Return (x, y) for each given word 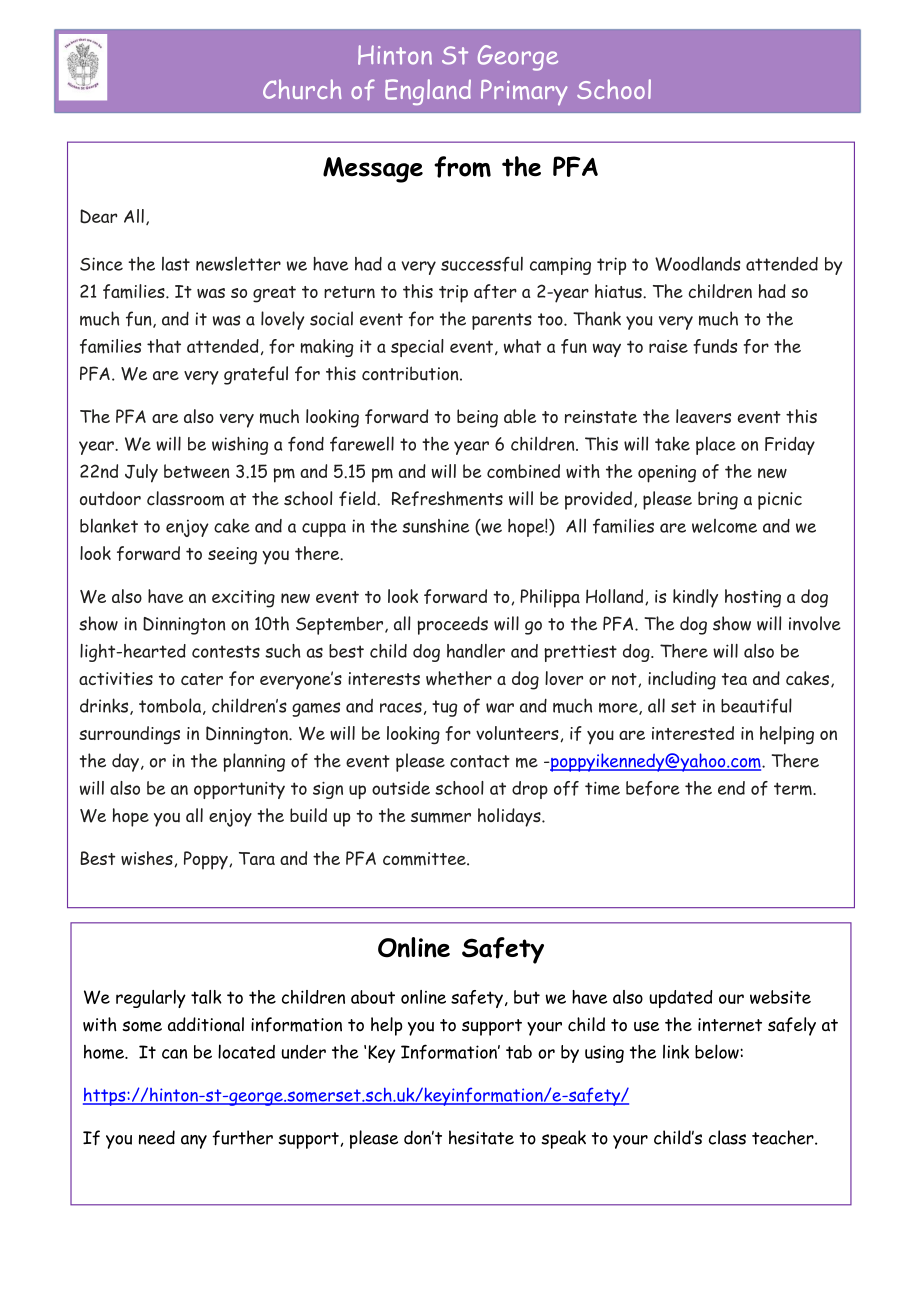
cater (202, 679)
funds (715, 346)
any (194, 1142)
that (164, 346)
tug (444, 708)
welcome (724, 526)
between (196, 471)
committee (425, 859)
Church (302, 89)
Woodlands (698, 263)
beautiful (756, 706)
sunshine (436, 526)
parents (502, 321)
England (428, 92)
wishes (148, 859)
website (780, 997)
